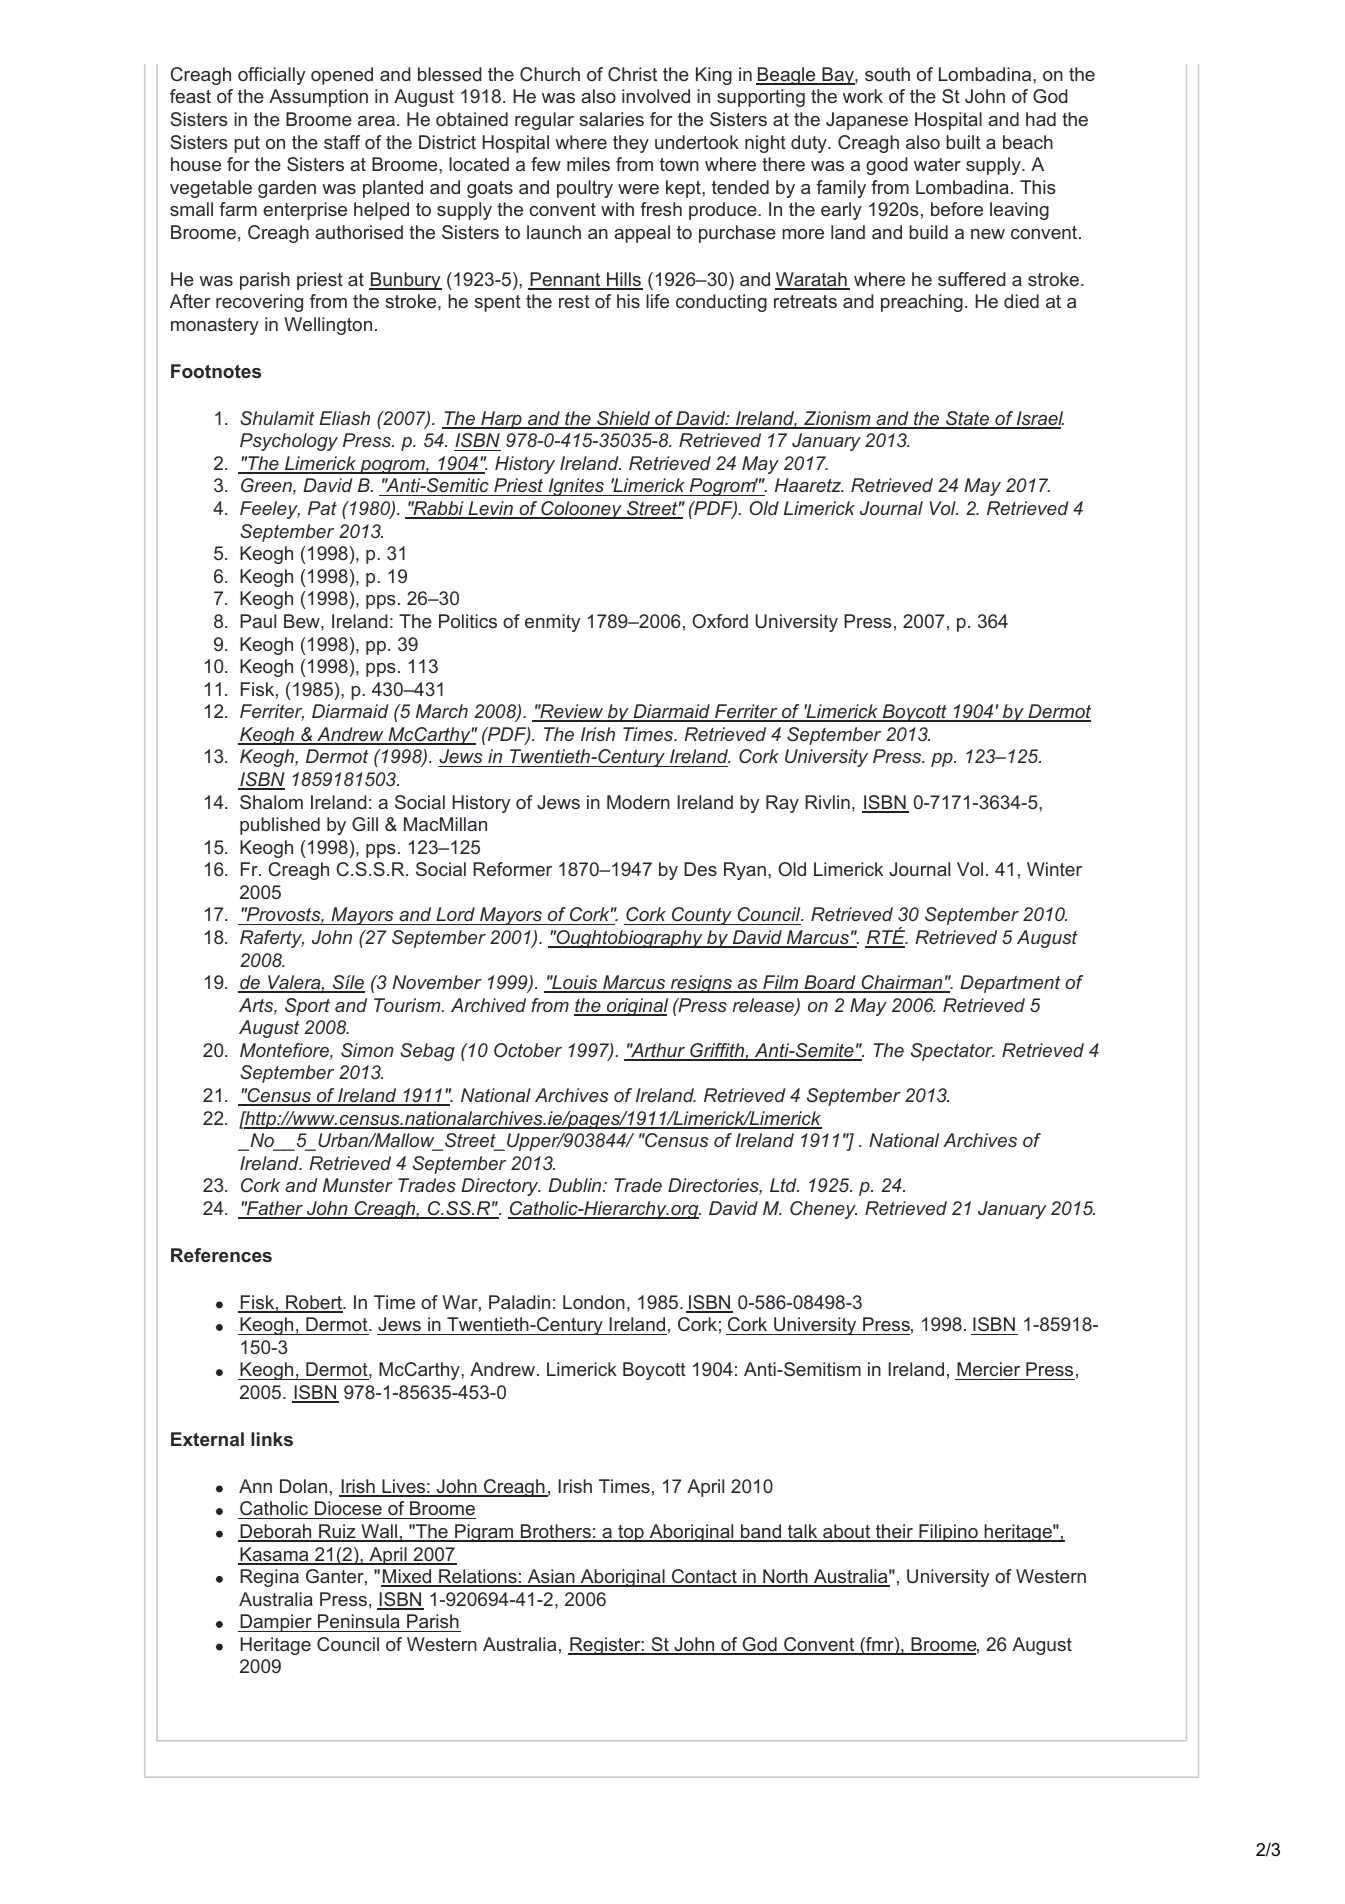  What do you see at coordinates (638, 802) in the screenshot?
I see `Modern` at bounding box center [638, 802].
